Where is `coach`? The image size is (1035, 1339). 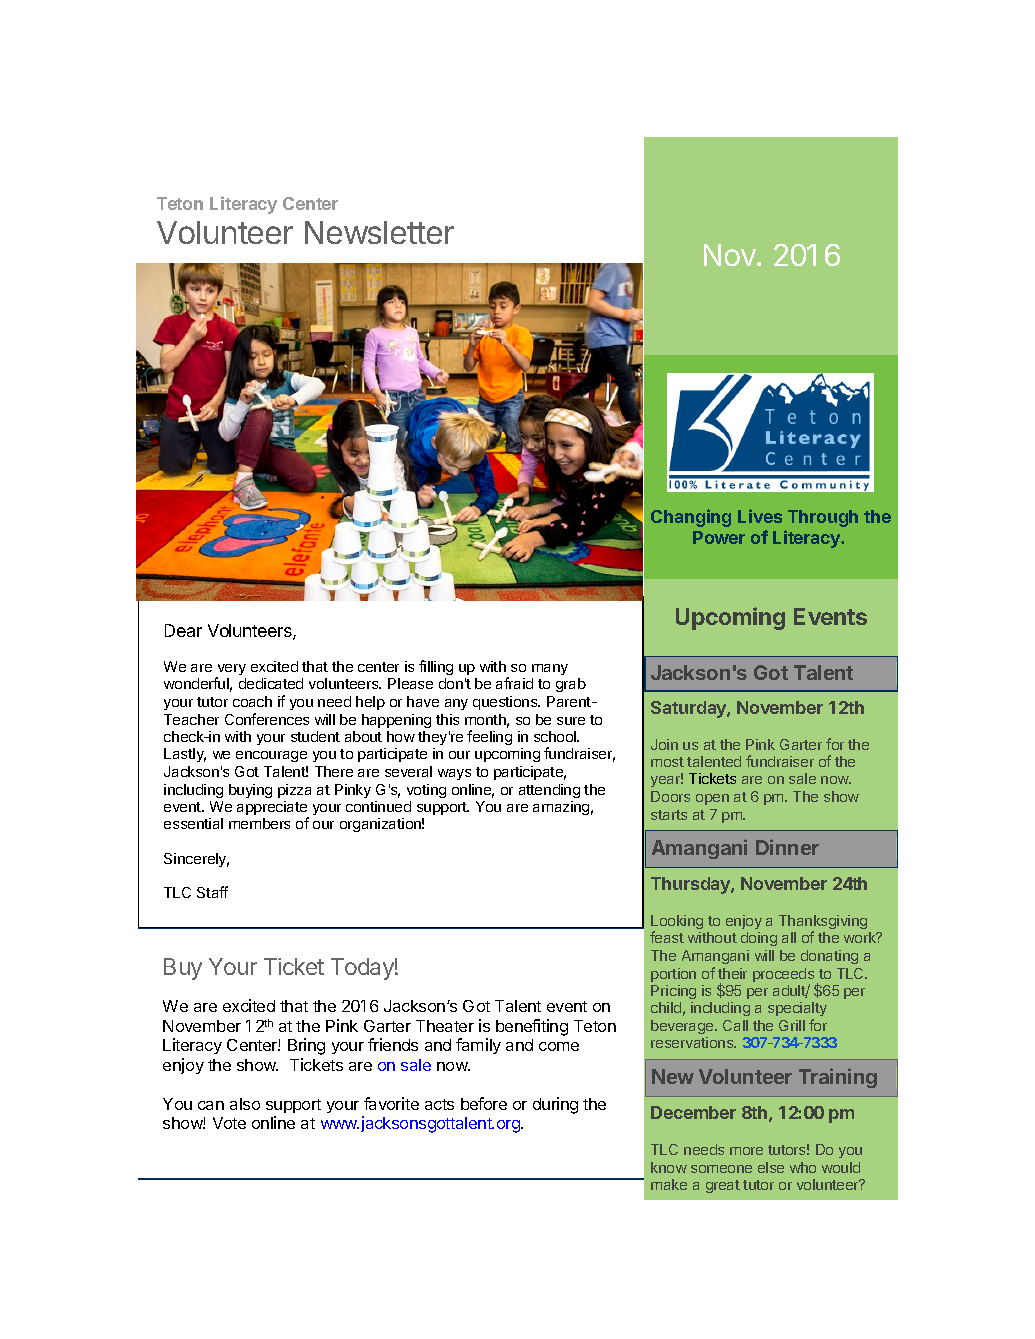
coach is located at coordinates (252, 701).
